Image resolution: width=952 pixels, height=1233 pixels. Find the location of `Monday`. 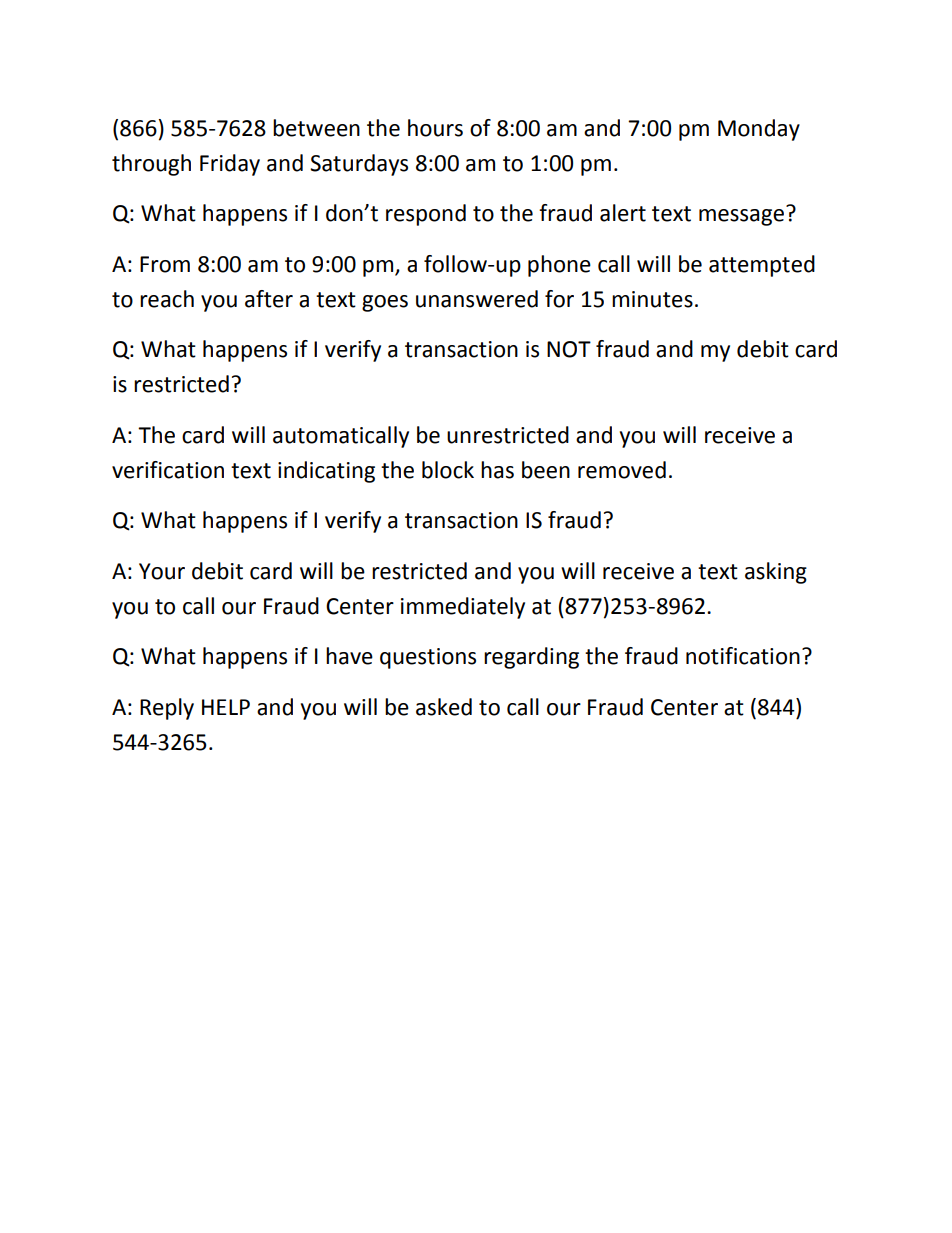

Monday is located at coordinates (759, 130).
